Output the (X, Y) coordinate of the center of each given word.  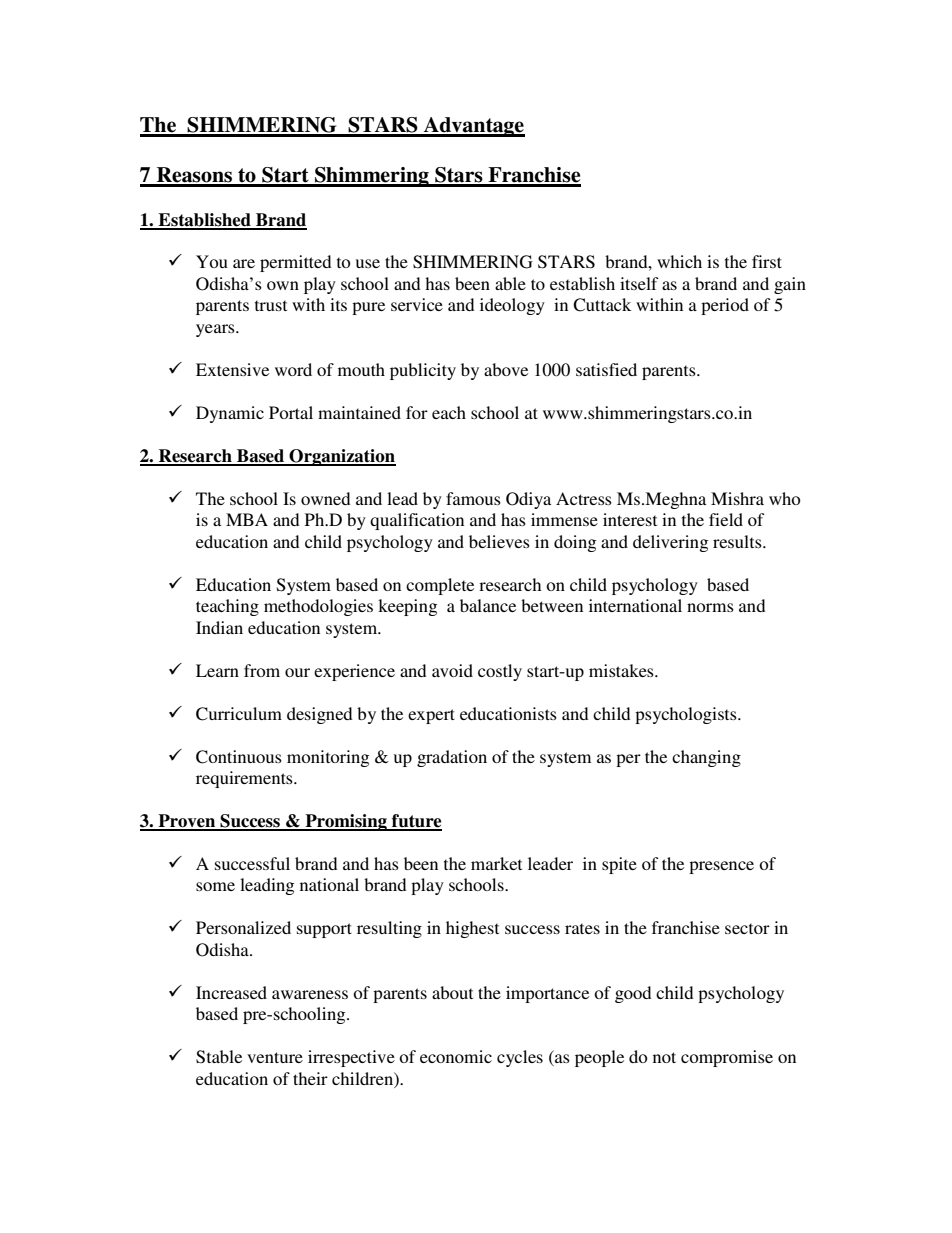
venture (275, 1057)
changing (706, 758)
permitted (296, 263)
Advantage (473, 127)
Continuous (239, 757)
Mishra (737, 498)
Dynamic (230, 414)
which (679, 261)
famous (473, 498)
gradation (452, 758)
